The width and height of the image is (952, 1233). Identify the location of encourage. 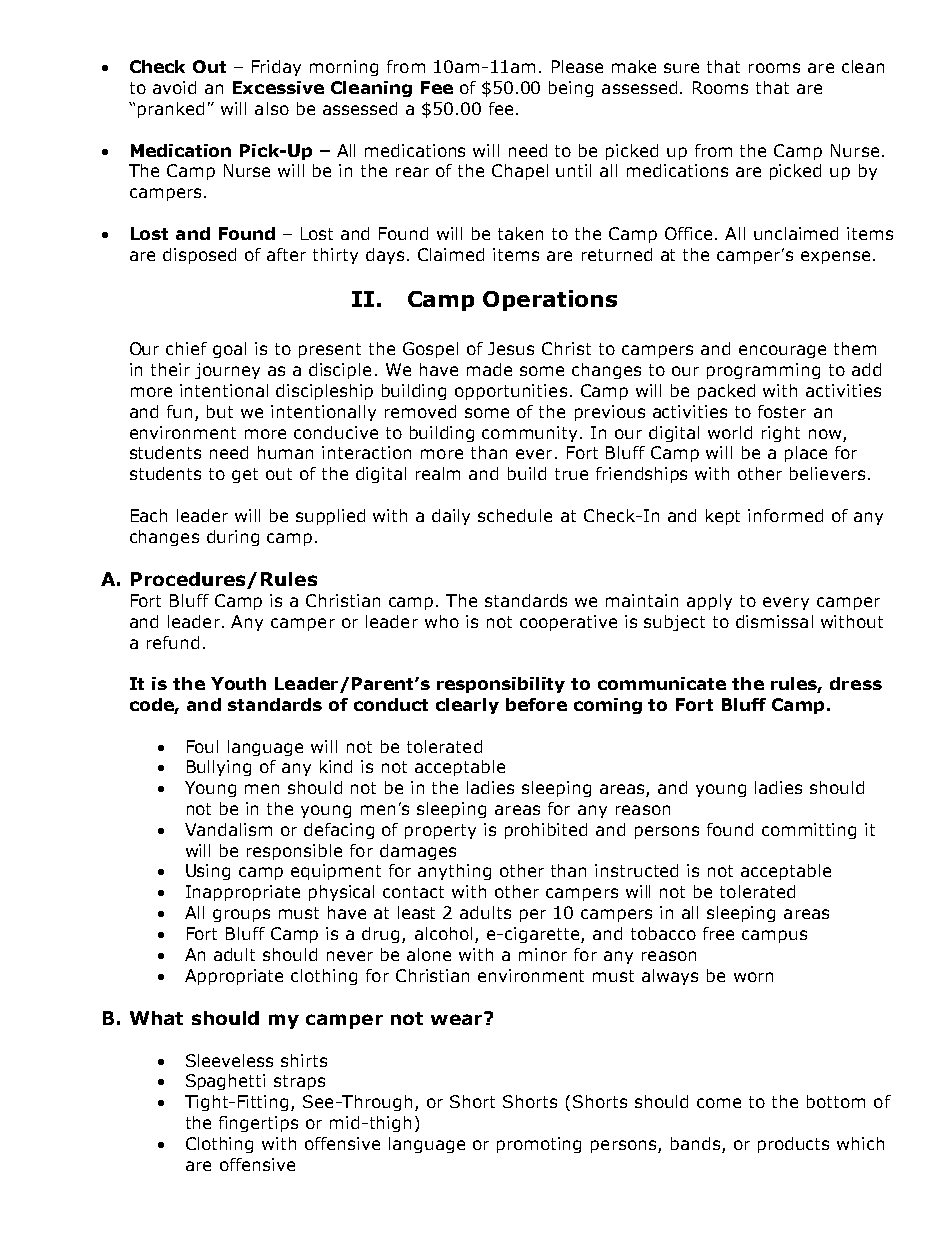
(782, 351).
